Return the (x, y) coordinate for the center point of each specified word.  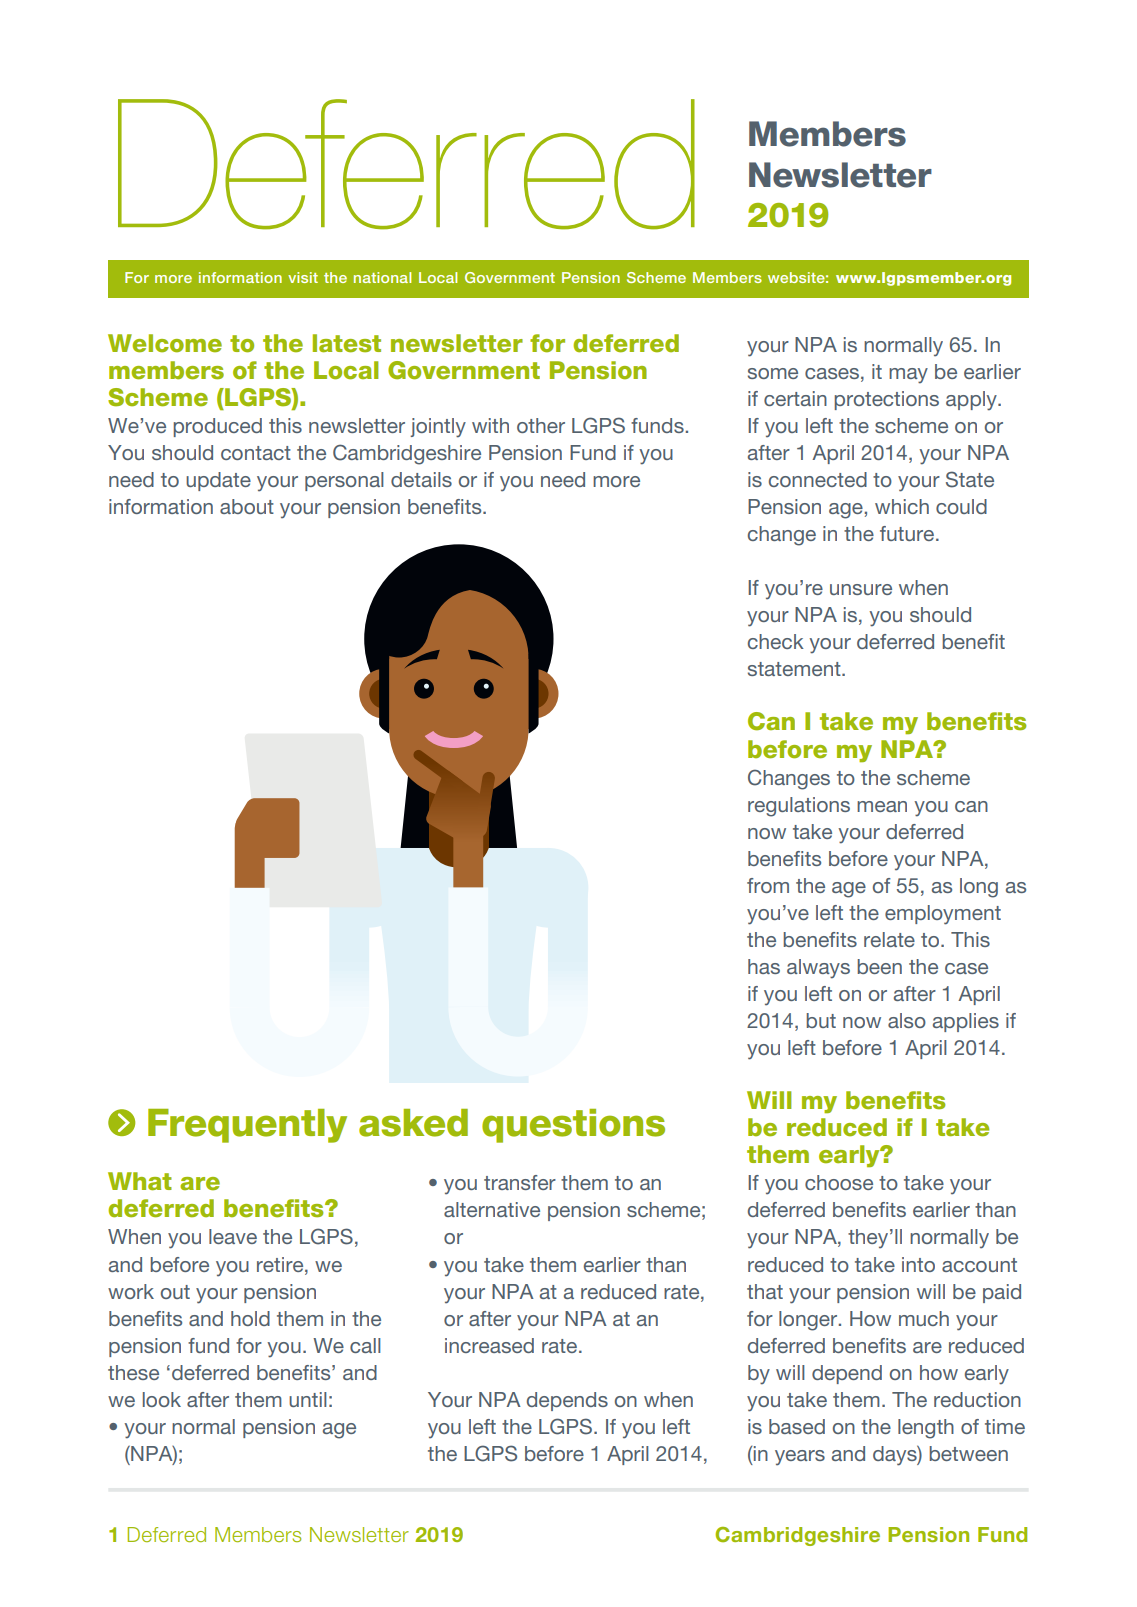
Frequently (247, 1126)
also (907, 1020)
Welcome (165, 343)
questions (573, 1126)
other (541, 425)
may (908, 376)
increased (489, 1345)
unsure (861, 589)
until (308, 1399)
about (247, 506)
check (776, 641)
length (926, 1429)
